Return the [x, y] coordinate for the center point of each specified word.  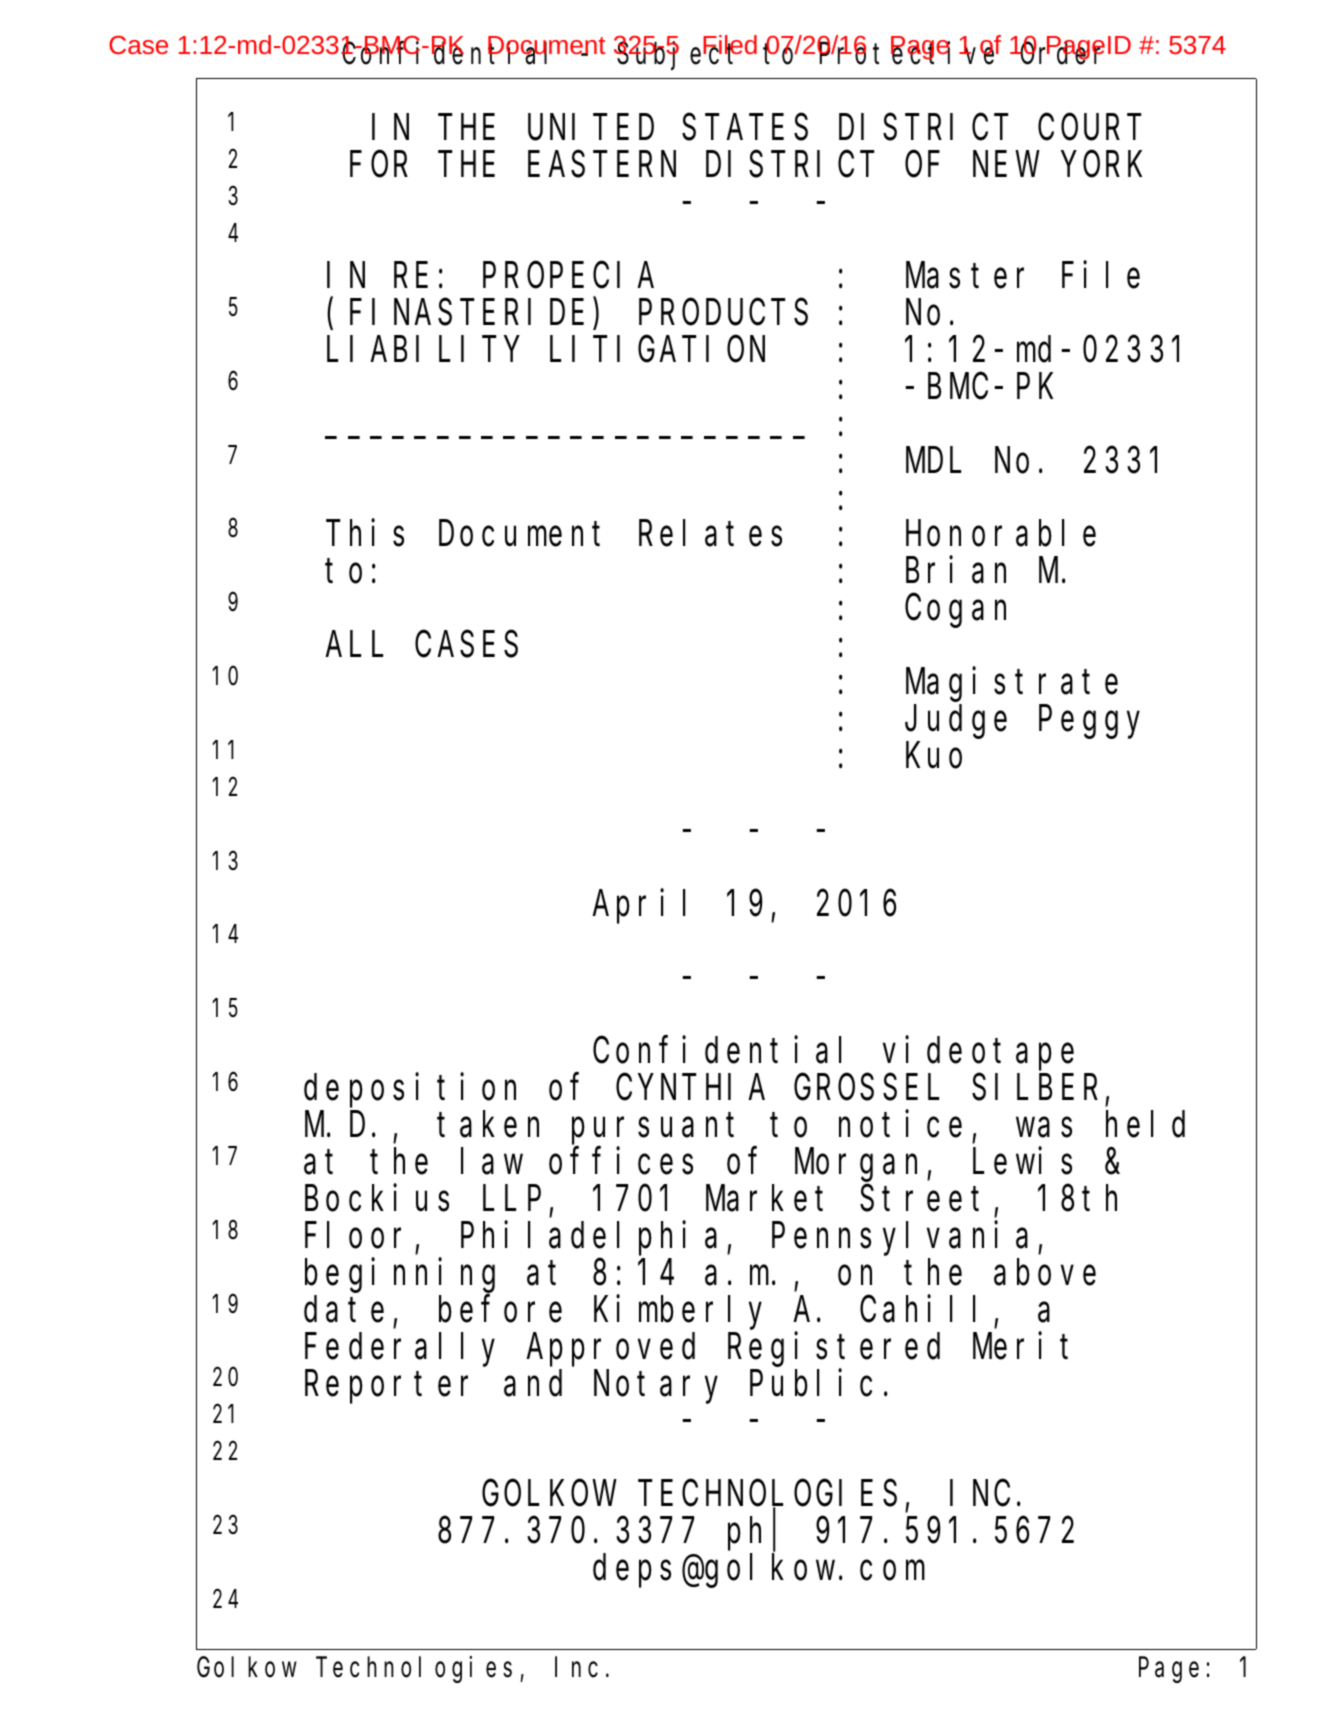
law [492, 1162]
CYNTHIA [690, 1089]
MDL [933, 461]
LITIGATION [657, 350]
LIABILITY [422, 350]
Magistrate [1012, 685]
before [500, 1309]
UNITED [591, 129]
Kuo [934, 757]
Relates [710, 534]
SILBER [1035, 1089]
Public [811, 1383]
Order [1064, 53]
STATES [745, 129]
